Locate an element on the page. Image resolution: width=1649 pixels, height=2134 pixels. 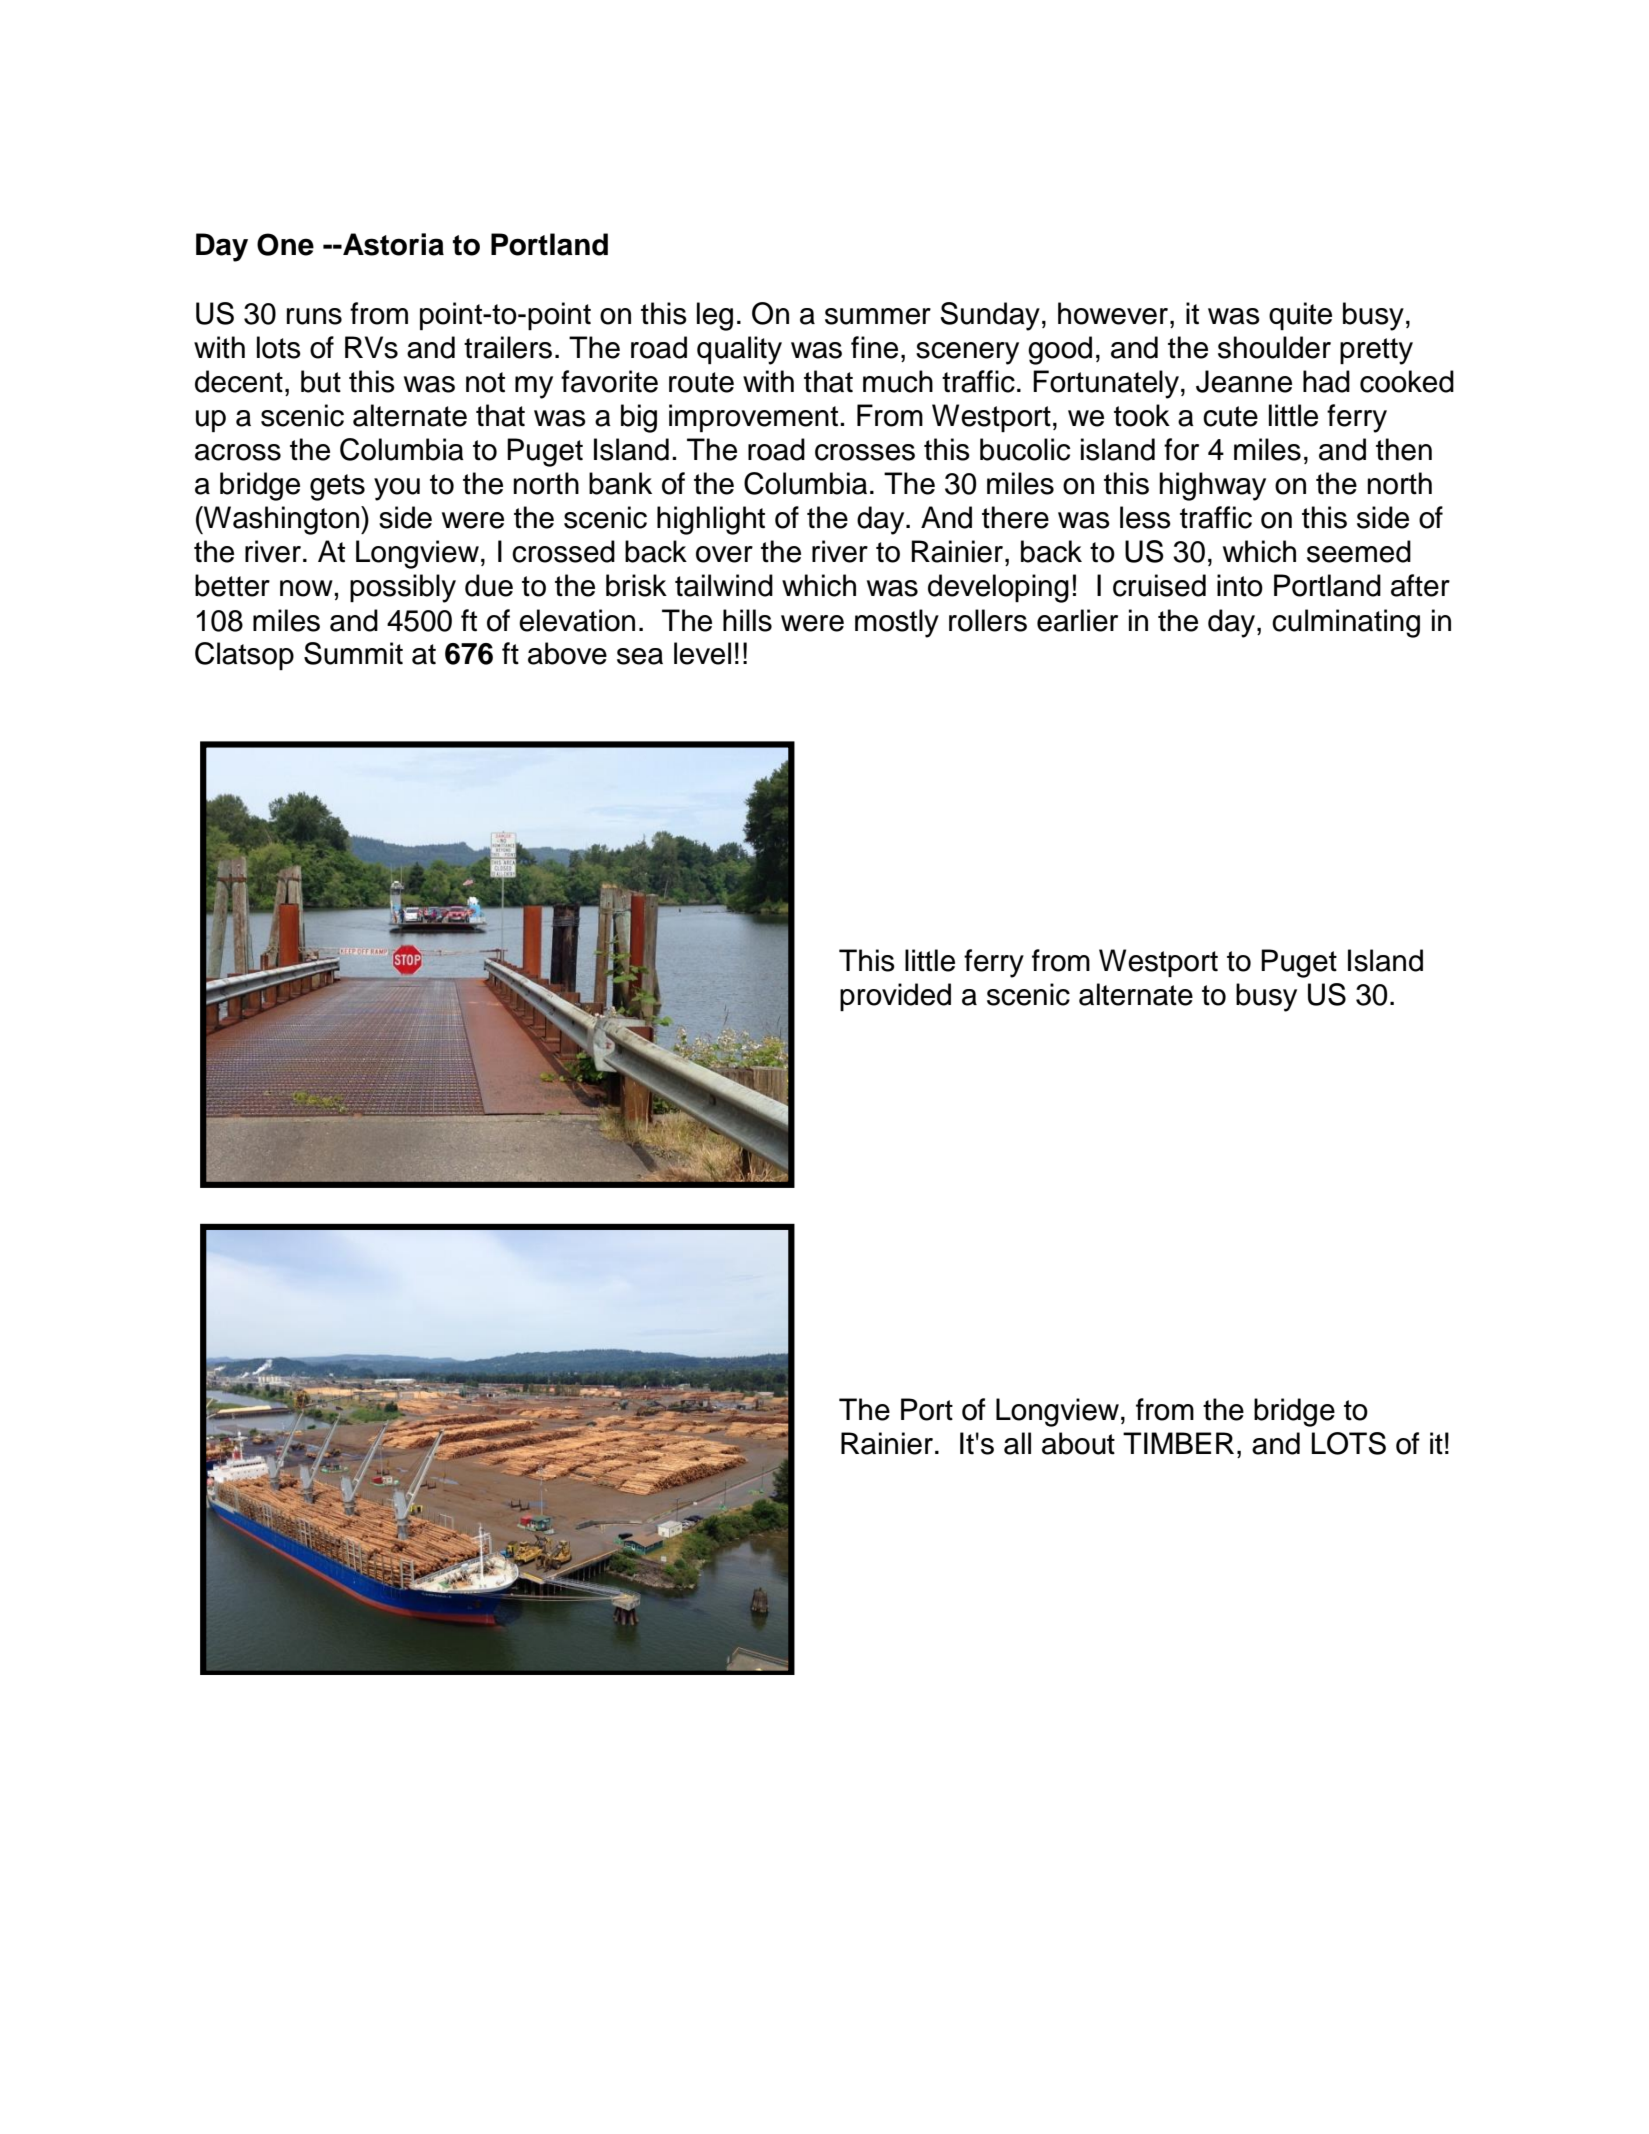
culminating is located at coordinates (1346, 623).
